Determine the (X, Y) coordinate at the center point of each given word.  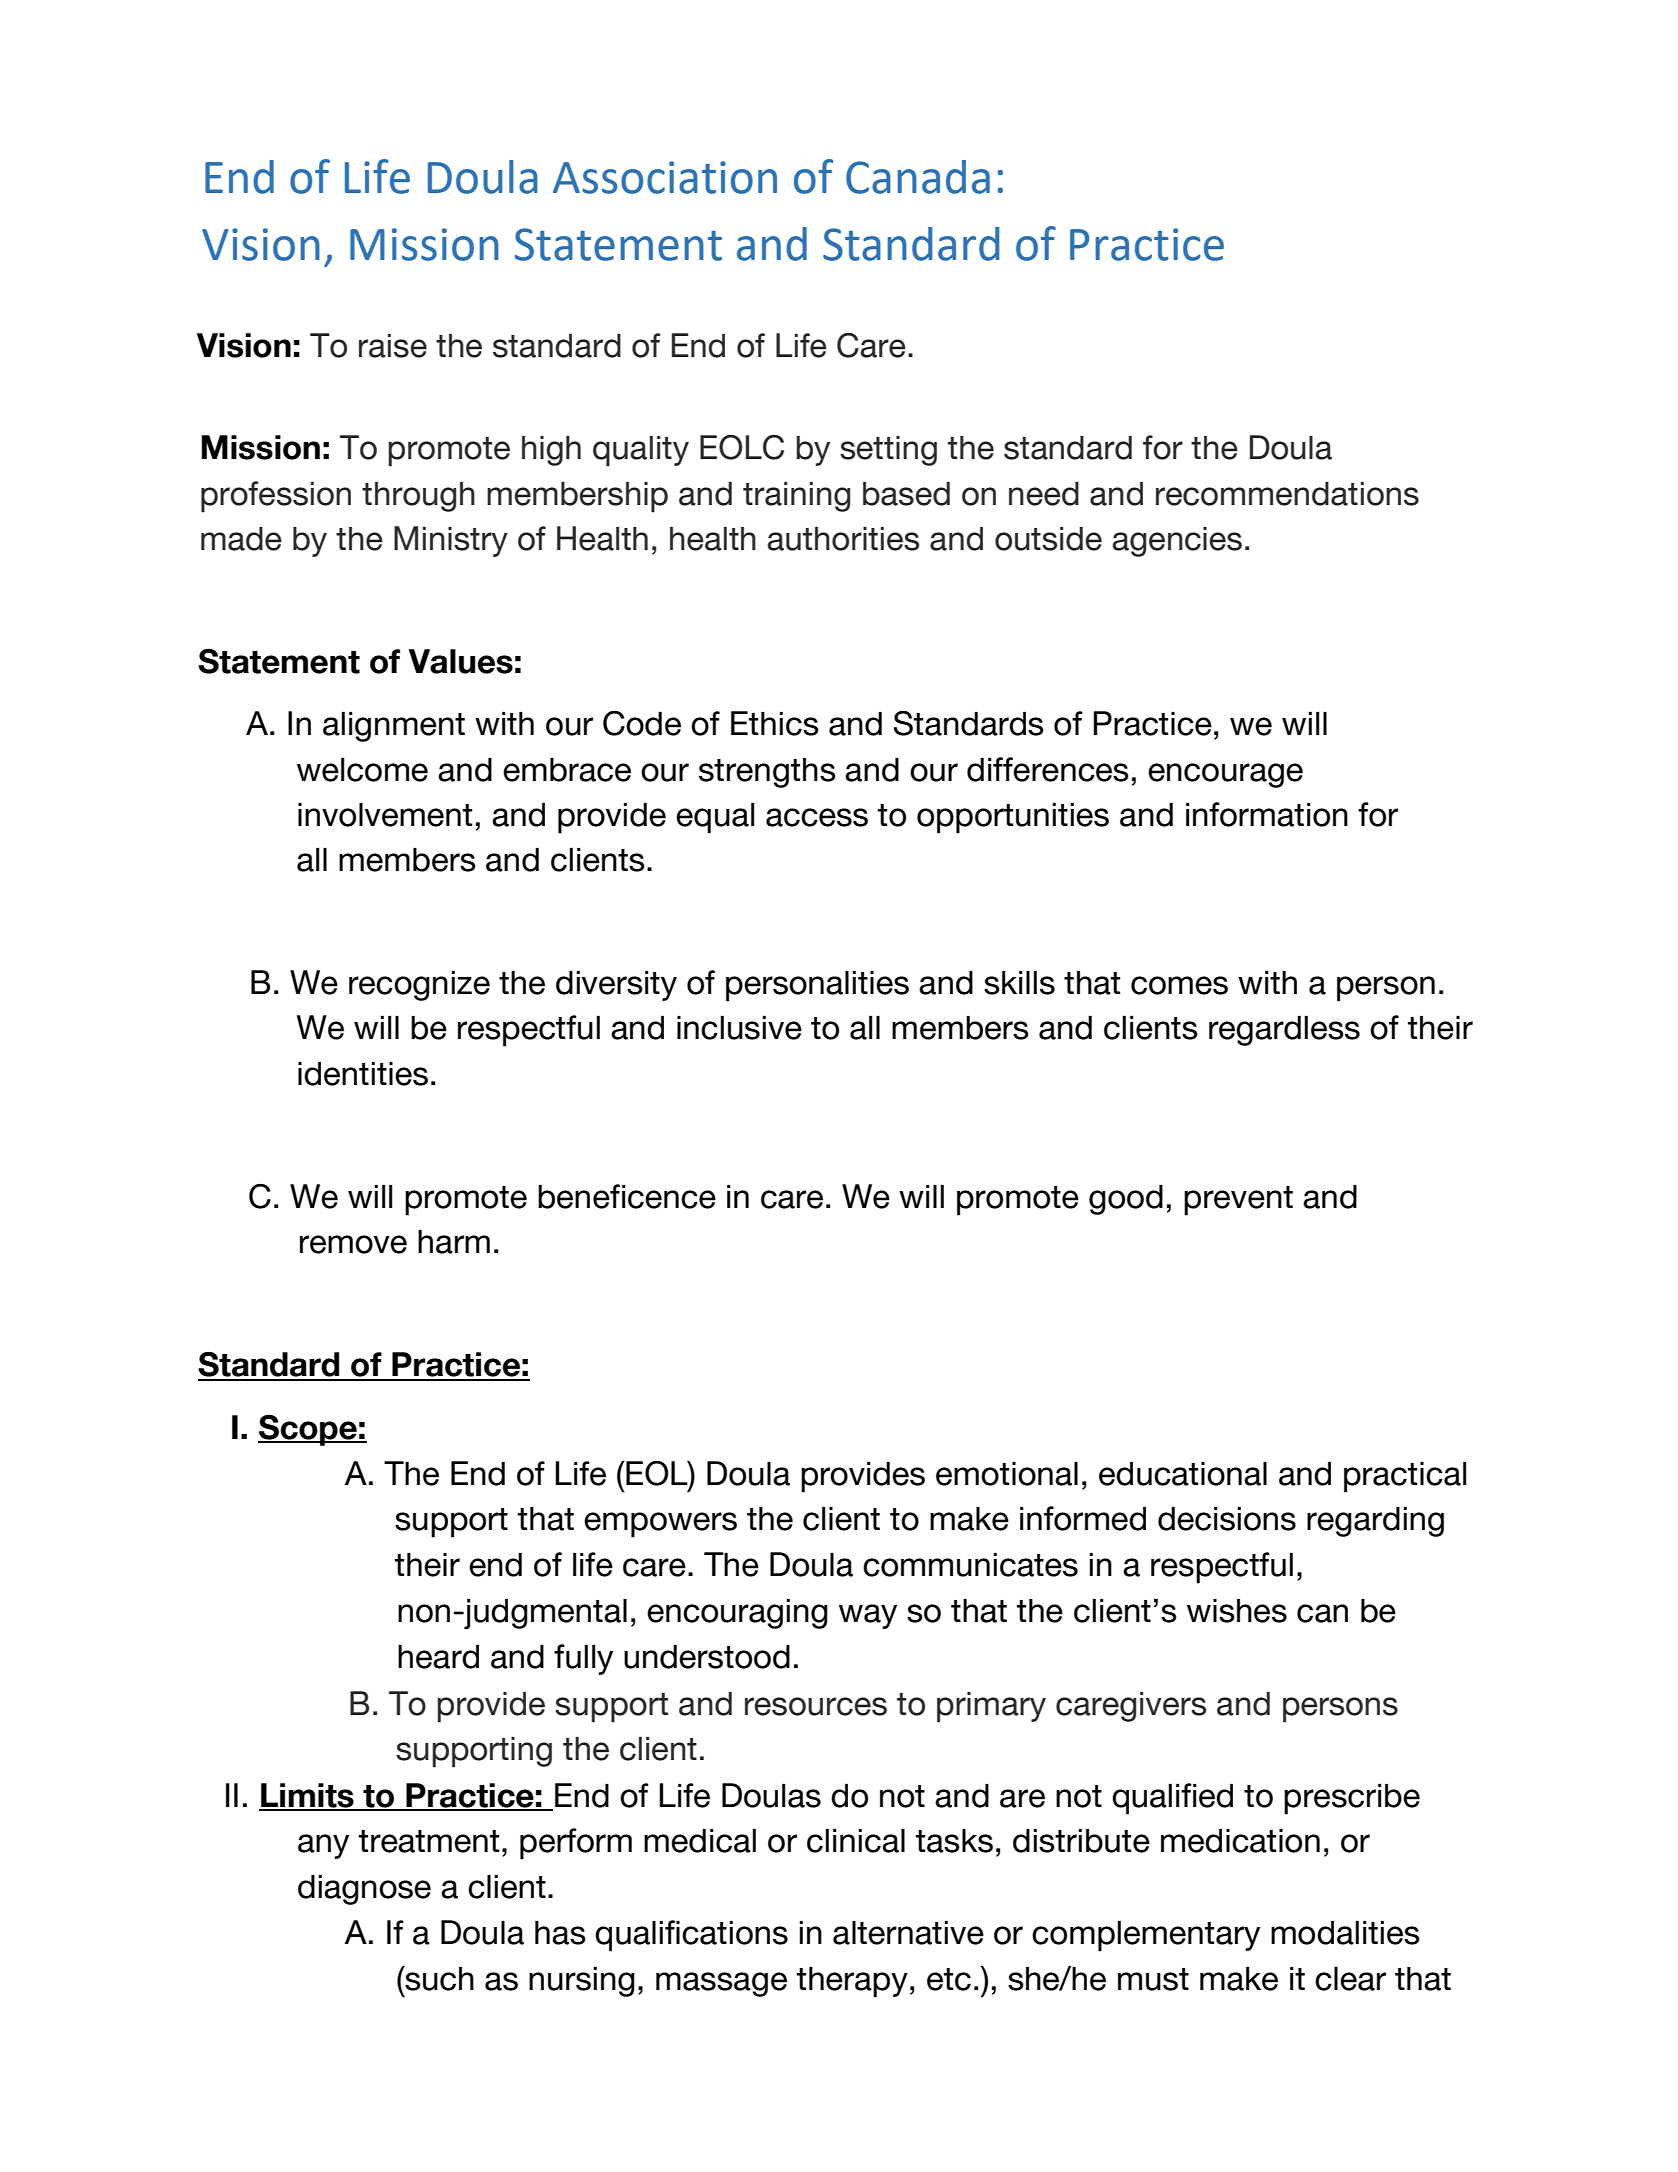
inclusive (739, 1028)
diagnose (364, 1890)
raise (393, 346)
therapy (852, 1982)
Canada (918, 177)
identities (363, 1074)
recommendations (1287, 494)
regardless (1284, 1031)
